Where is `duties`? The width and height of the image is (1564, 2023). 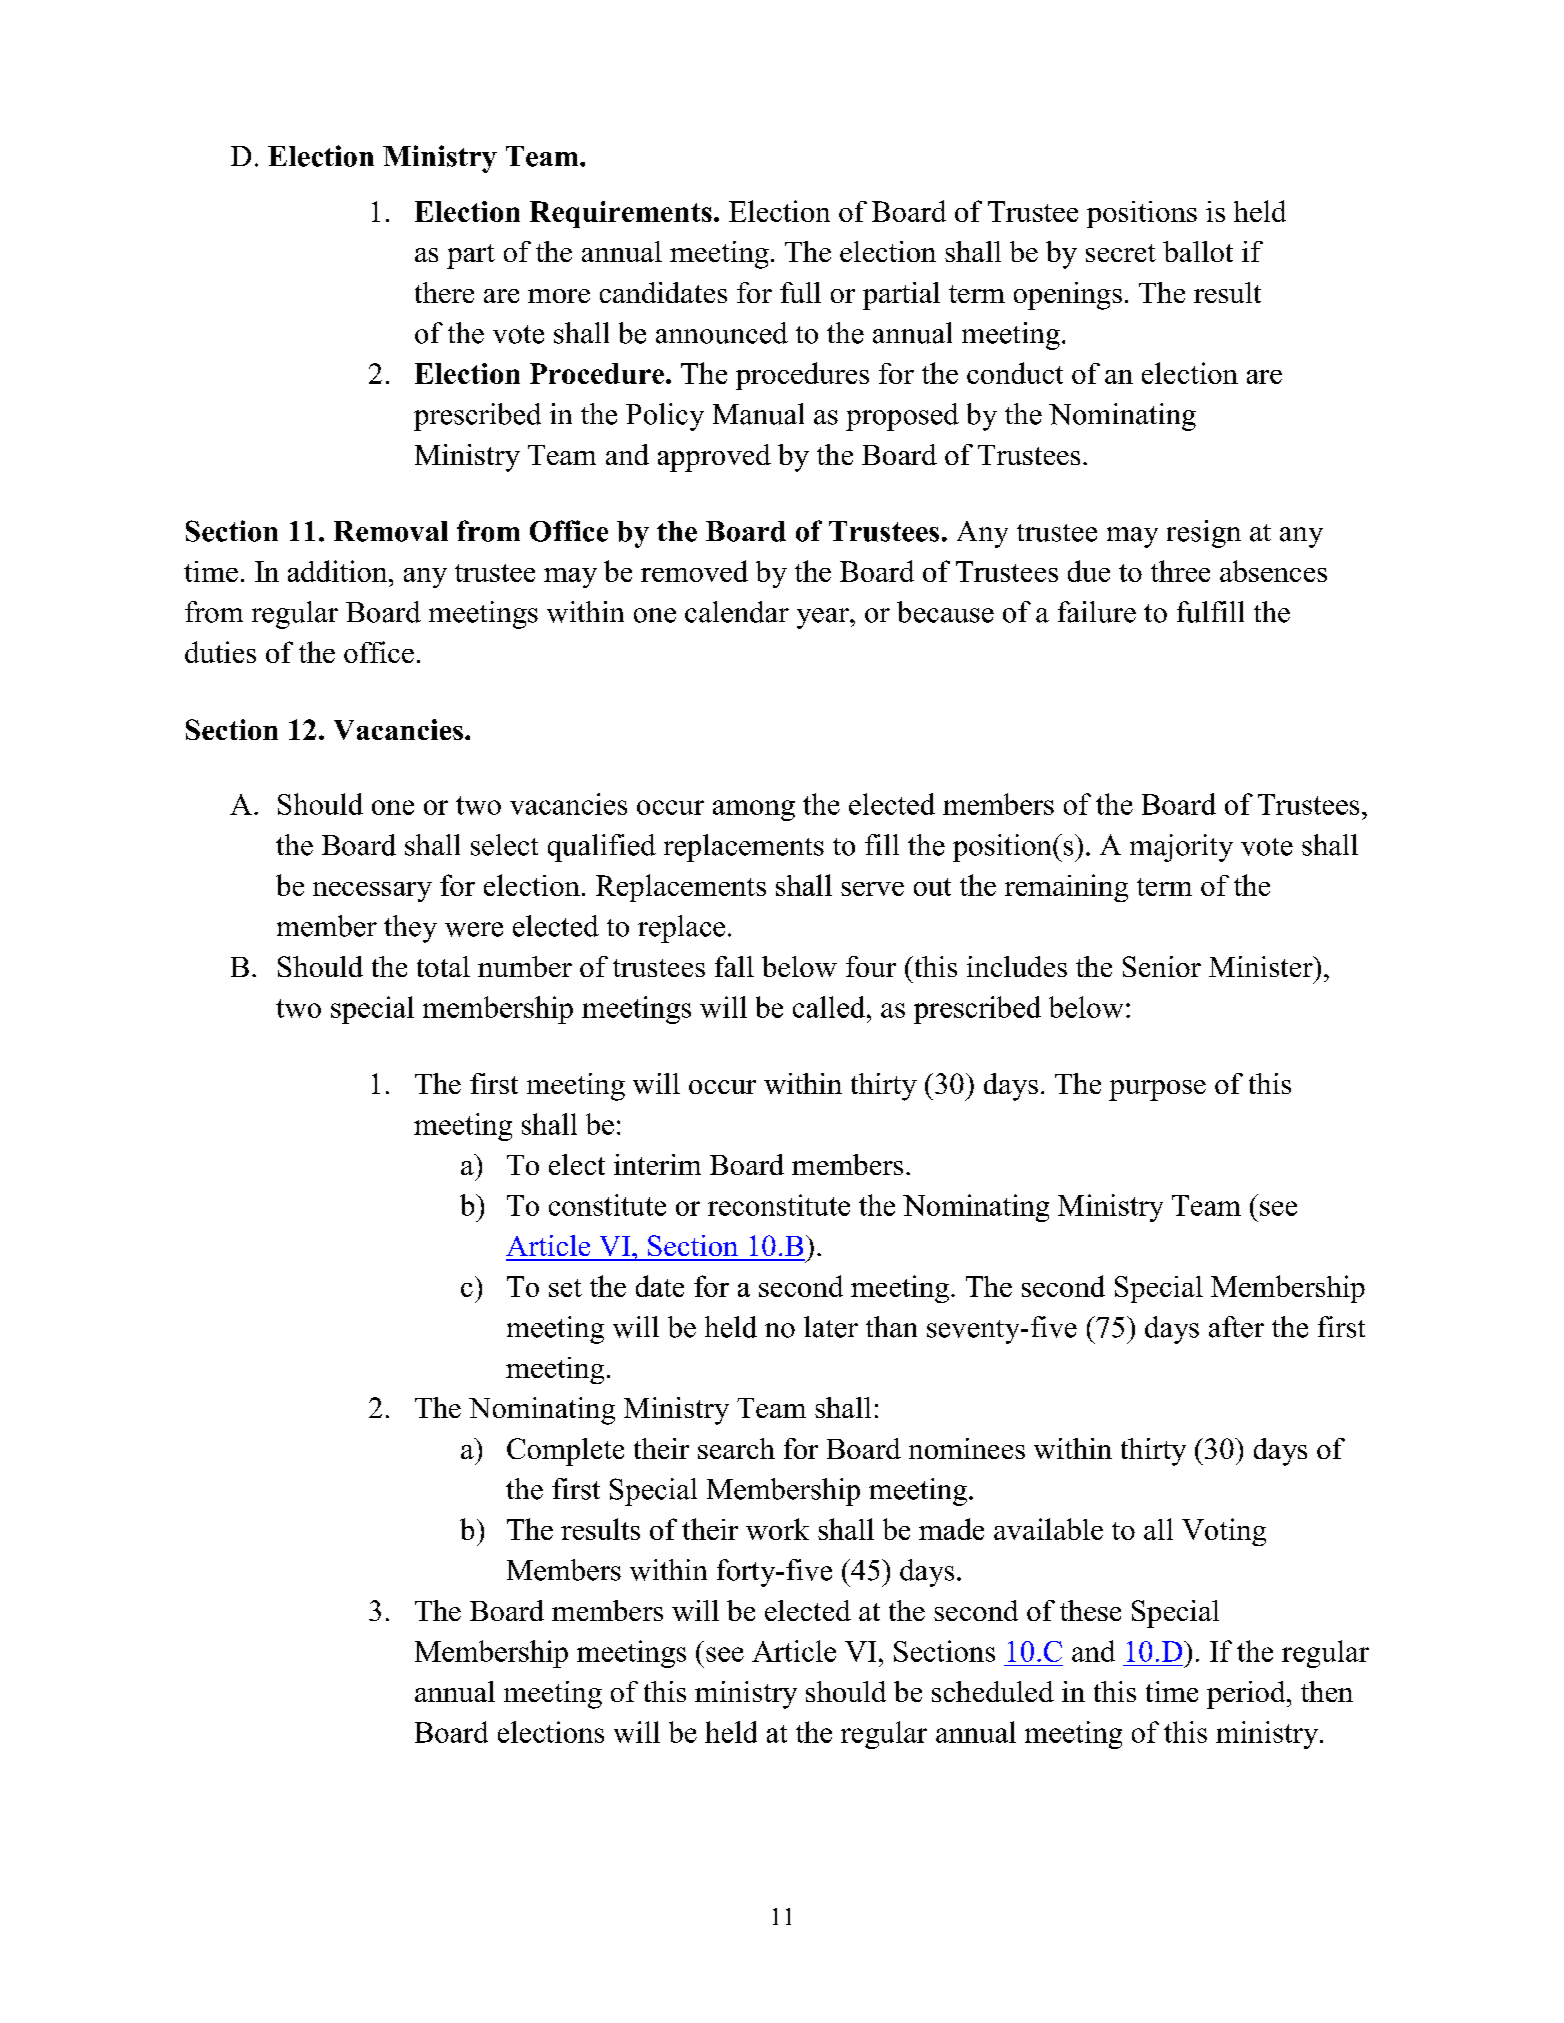 duties is located at coordinates (220, 652).
